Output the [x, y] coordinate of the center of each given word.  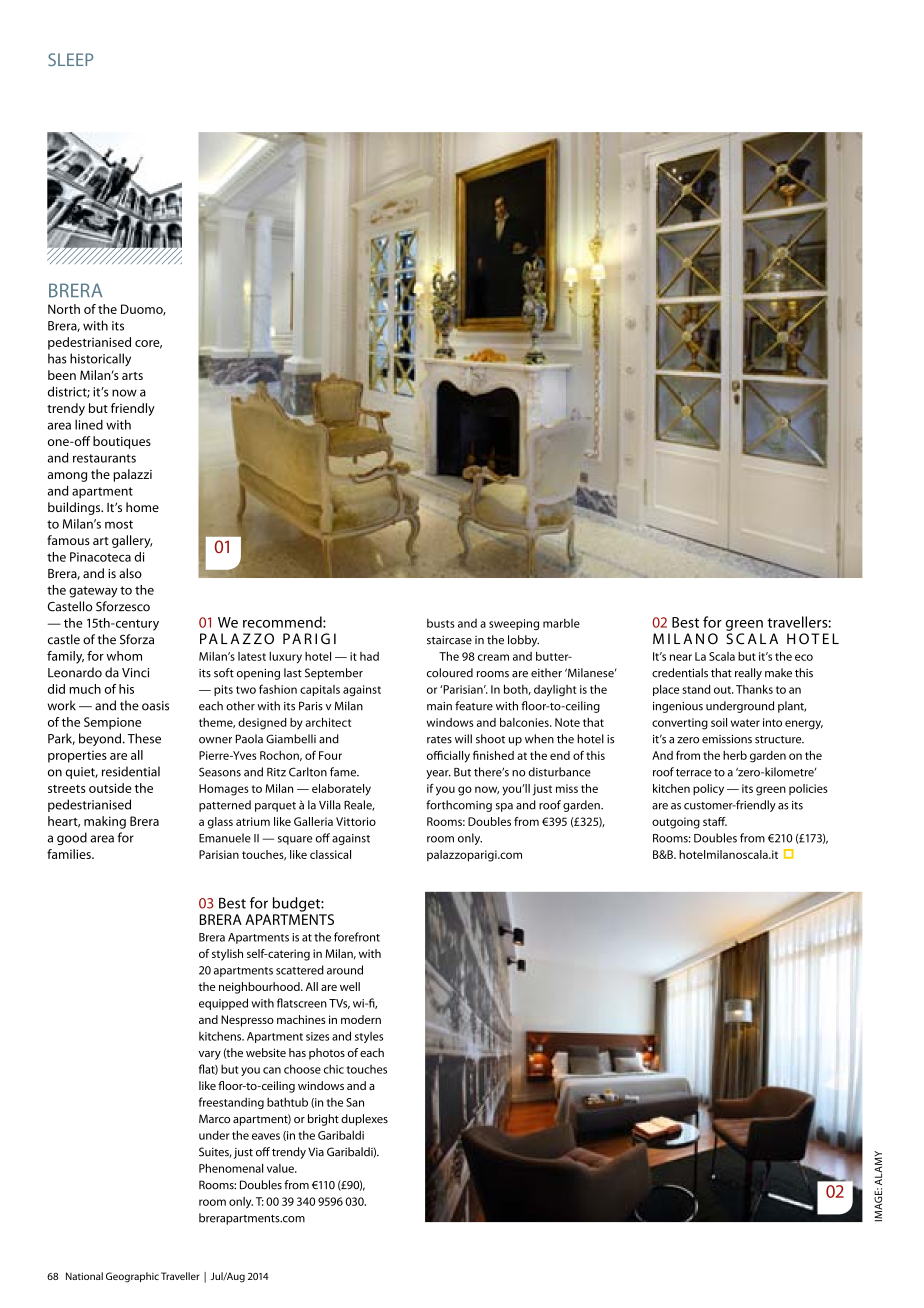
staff [715, 821]
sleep [70, 59]
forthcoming [459, 806]
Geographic [132, 1277]
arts [132, 376]
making [105, 822]
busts [441, 623]
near [681, 657]
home [142, 507]
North [64, 309]
